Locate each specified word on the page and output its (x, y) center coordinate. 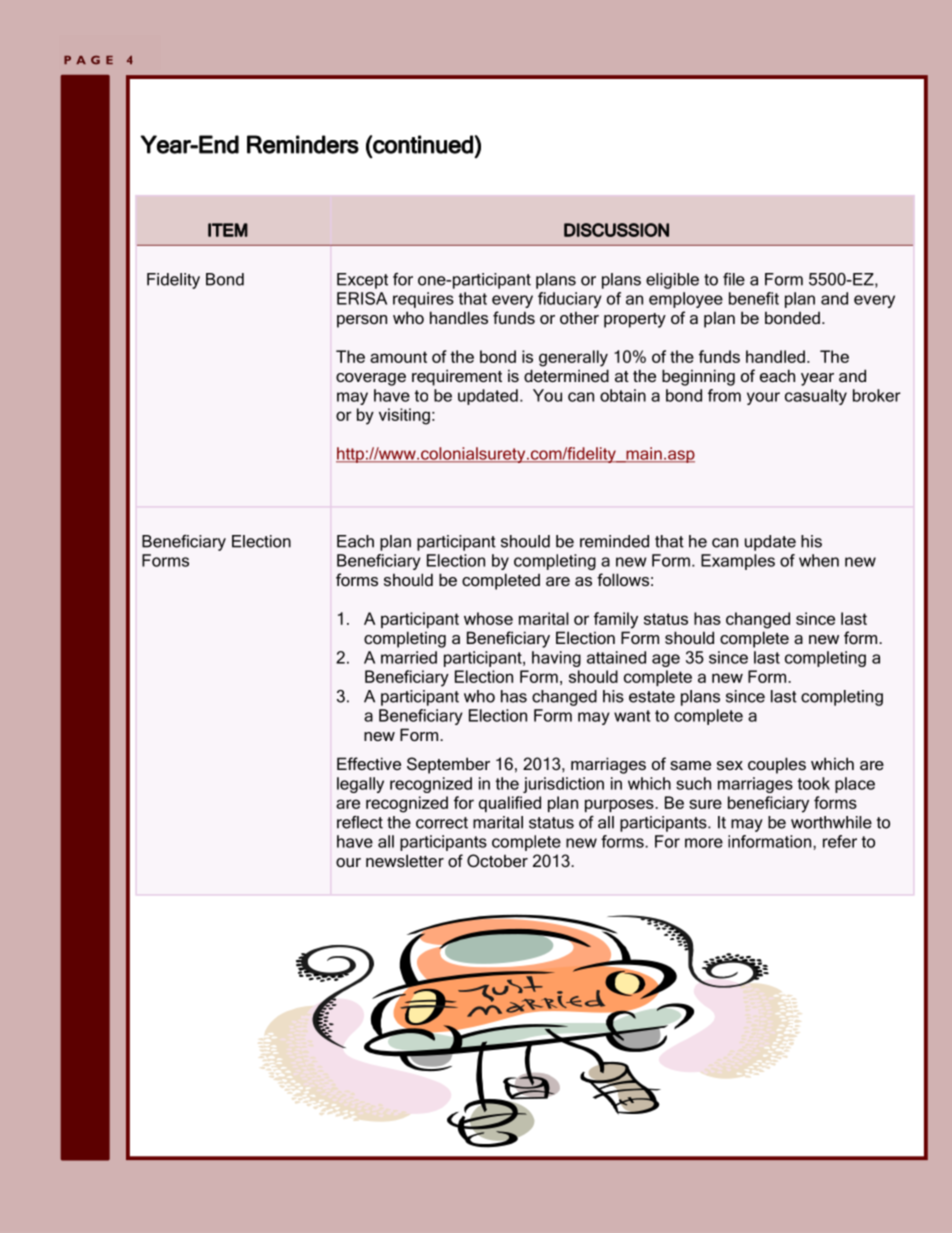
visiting (404, 416)
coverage (371, 379)
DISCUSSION (616, 230)
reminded (614, 541)
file (734, 279)
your (763, 398)
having (556, 659)
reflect (360, 822)
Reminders (303, 144)
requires (423, 300)
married (409, 657)
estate (652, 697)
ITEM (228, 230)
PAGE (88, 60)
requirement (457, 377)
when (819, 560)
